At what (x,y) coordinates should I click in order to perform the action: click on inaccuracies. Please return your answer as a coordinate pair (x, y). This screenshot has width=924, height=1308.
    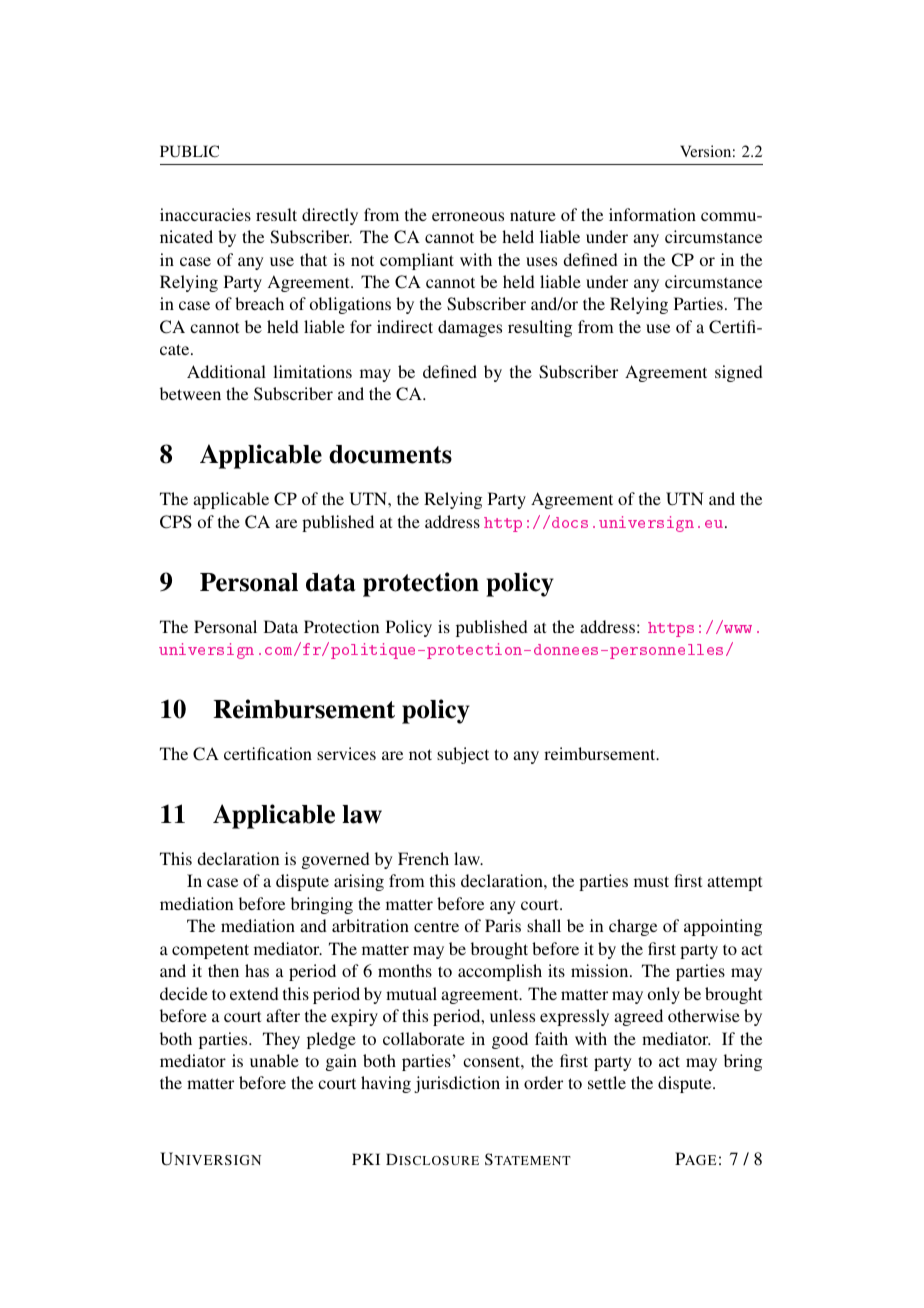
    Looking at the image, I should click on (205, 214).
